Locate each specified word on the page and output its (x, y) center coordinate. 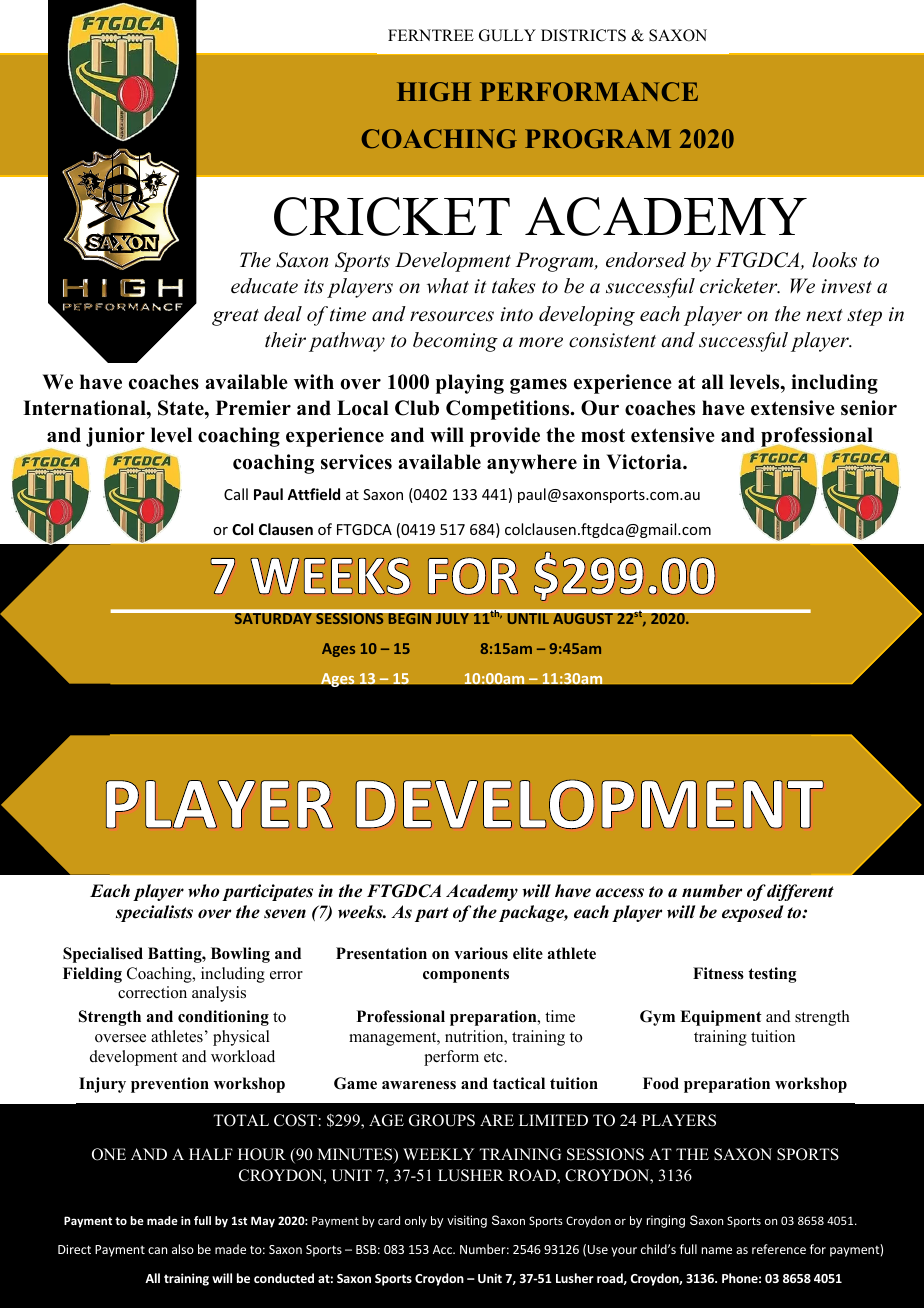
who (204, 891)
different (800, 892)
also (183, 1249)
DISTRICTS (583, 35)
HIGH (434, 92)
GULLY (507, 35)
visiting (467, 1221)
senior (869, 408)
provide (505, 437)
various (481, 953)
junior (116, 438)
